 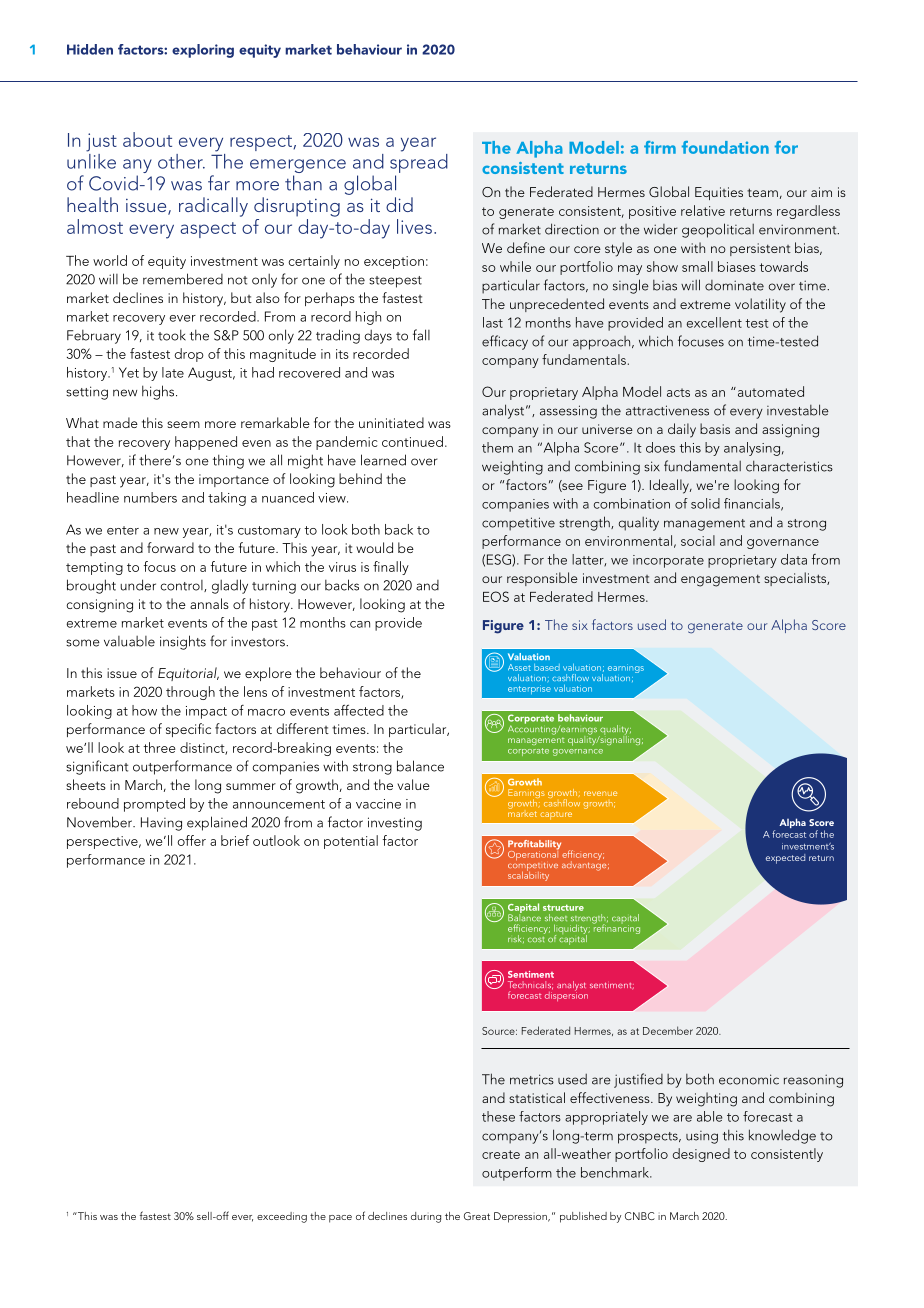 What do you see at coordinates (701, 1155) in the document?
I see `designed` at bounding box center [701, 1155].
